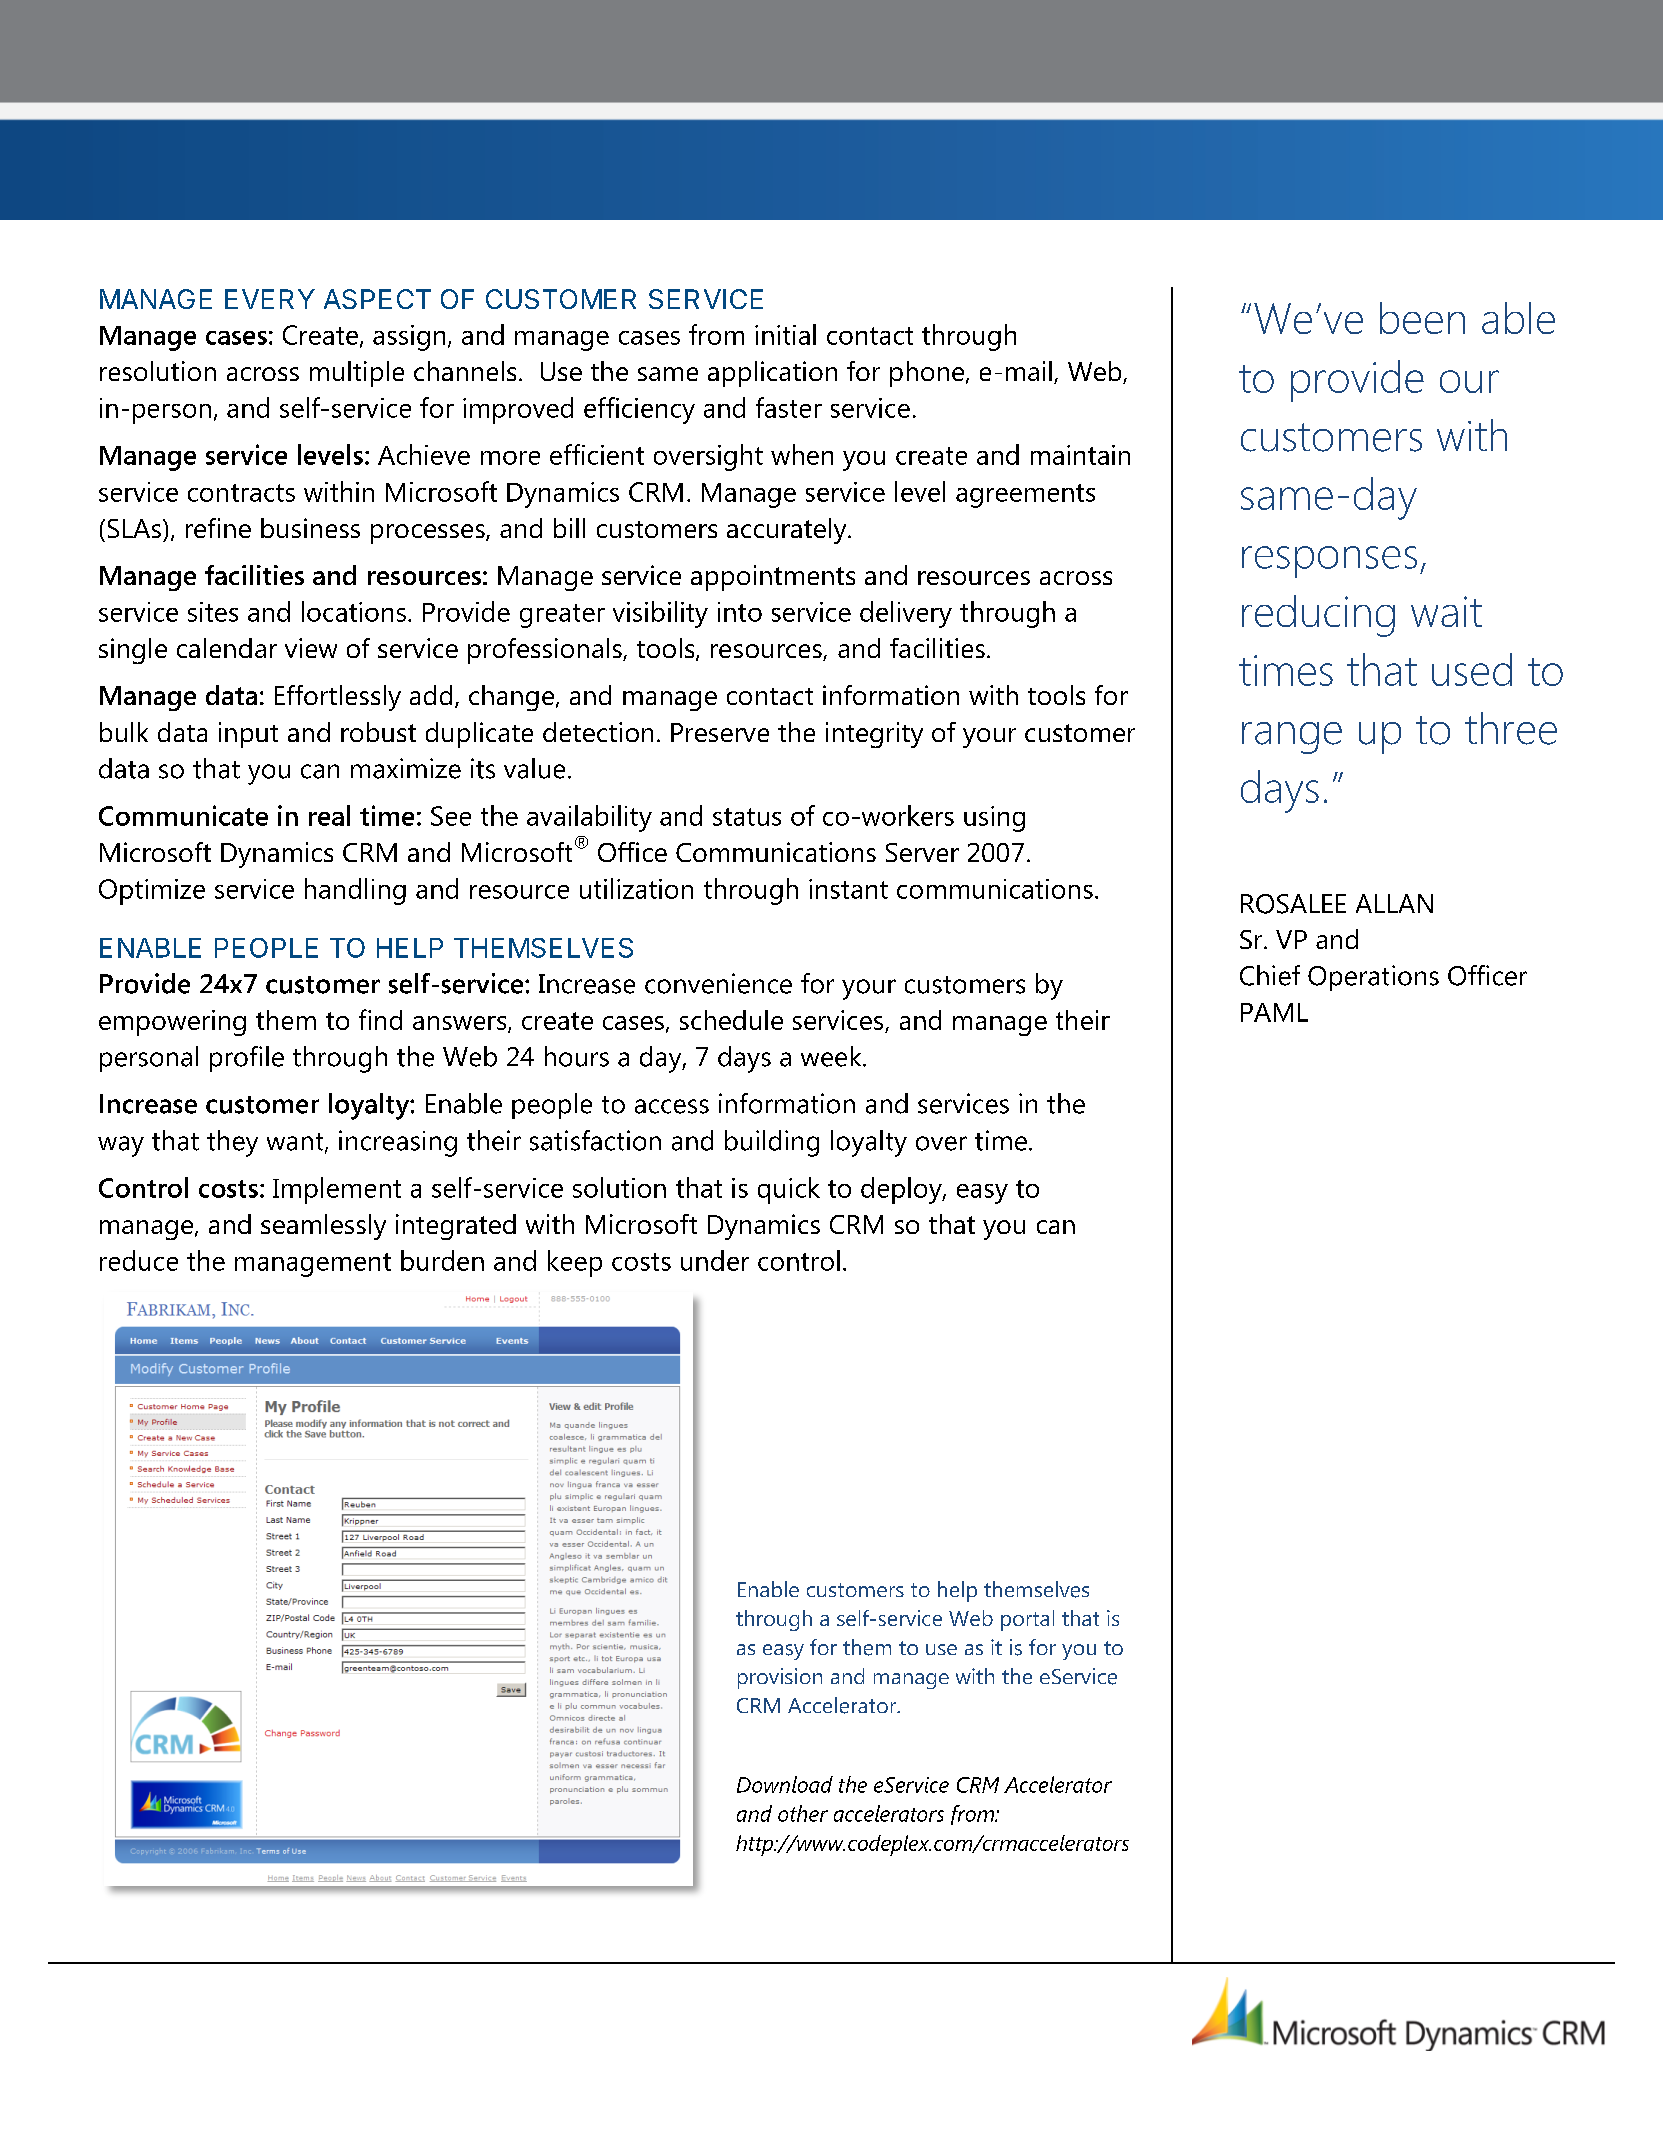 The width and height of the image is (1663, 2153). I want to click on range, so click(1292, 738).
